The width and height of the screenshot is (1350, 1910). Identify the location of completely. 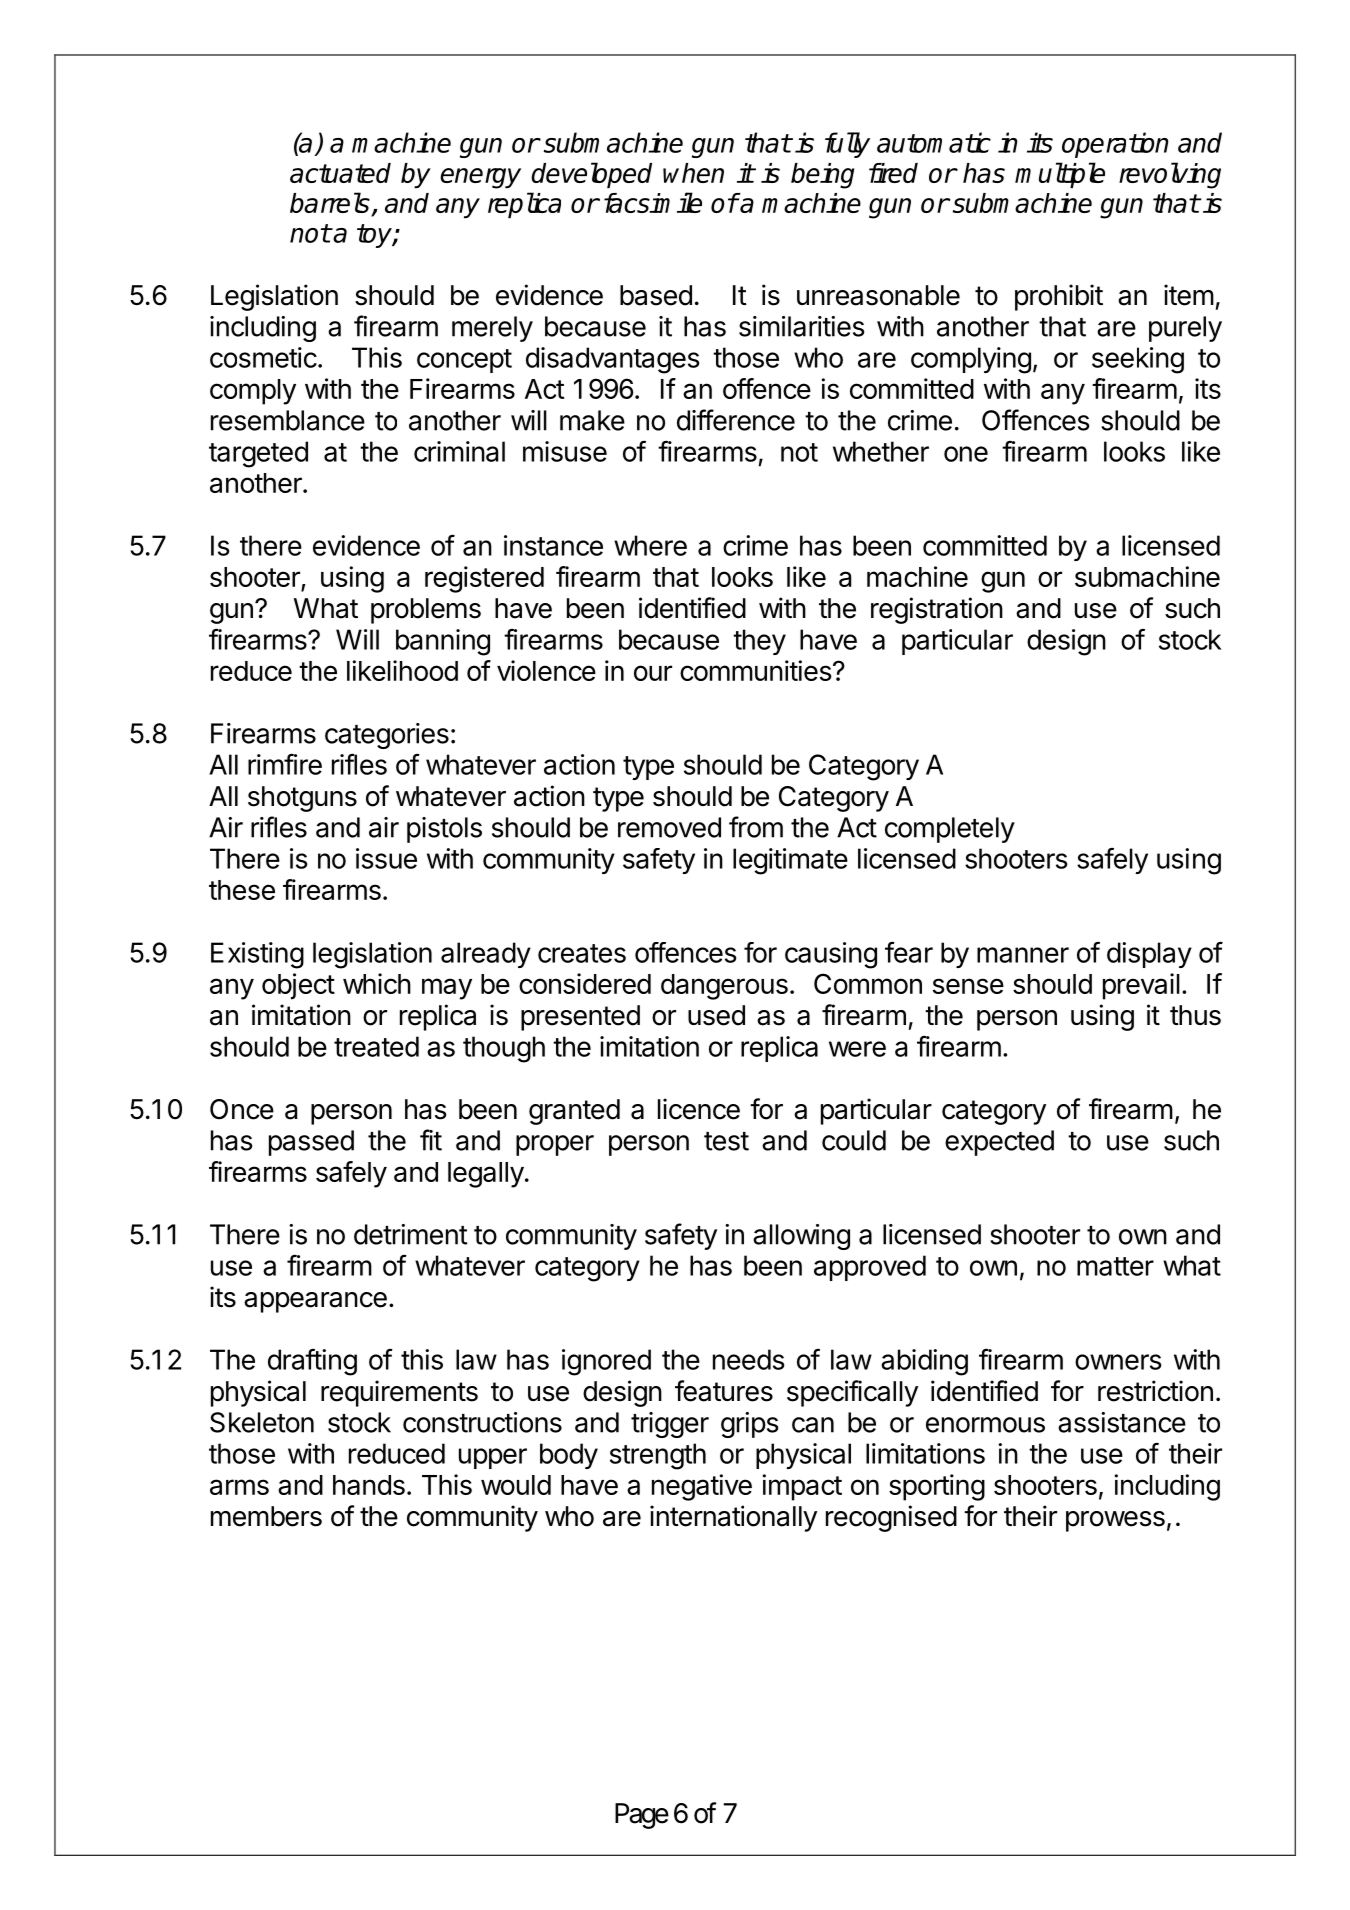
(950, 830).
